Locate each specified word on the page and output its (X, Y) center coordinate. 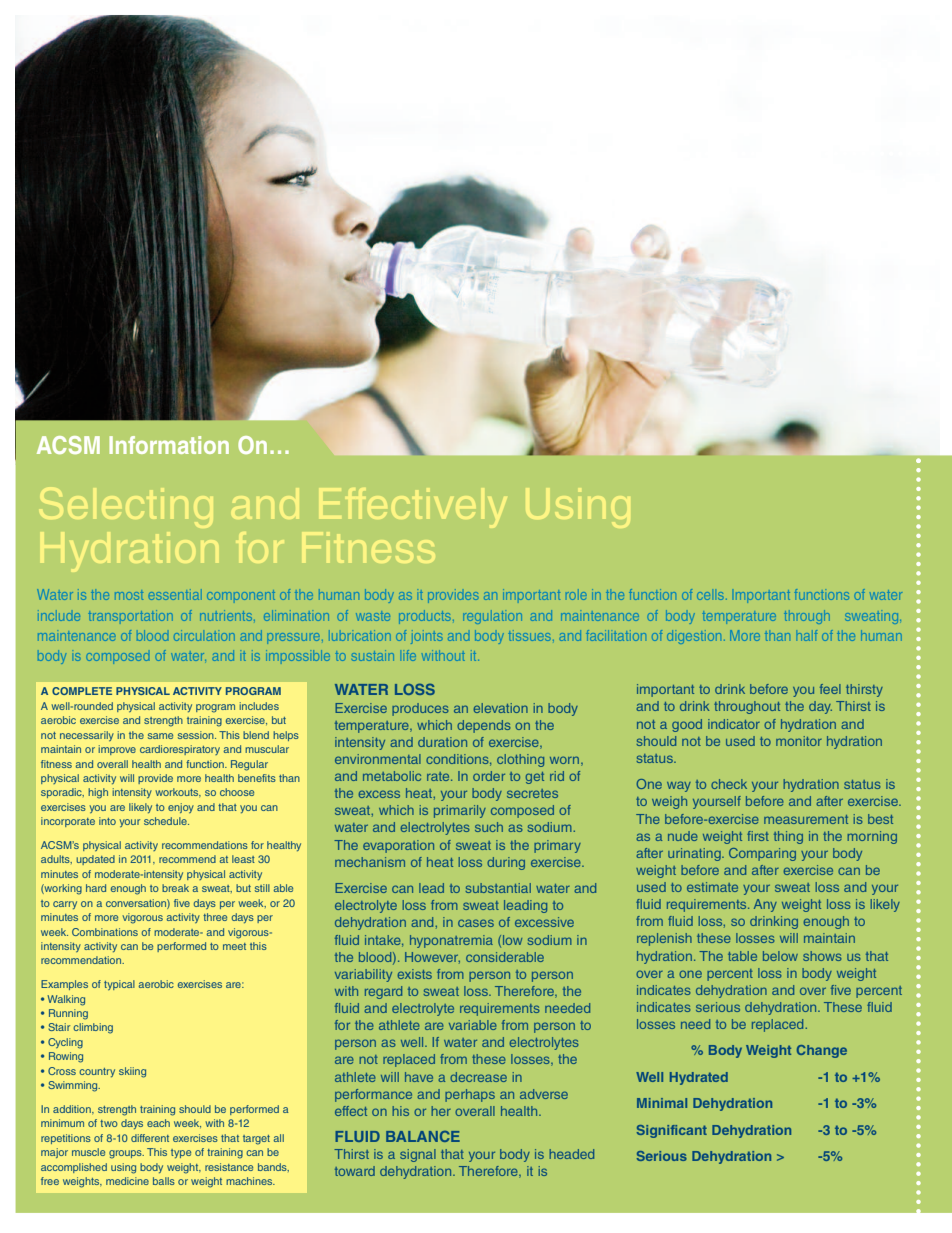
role (576, 594)
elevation (500, 708)
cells (712, 596)
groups (126, 1154)
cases (476, 923)
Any (765, 905)
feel (830, 689)
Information (169, 445)
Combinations (105, 932)
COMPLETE (82, 691)
